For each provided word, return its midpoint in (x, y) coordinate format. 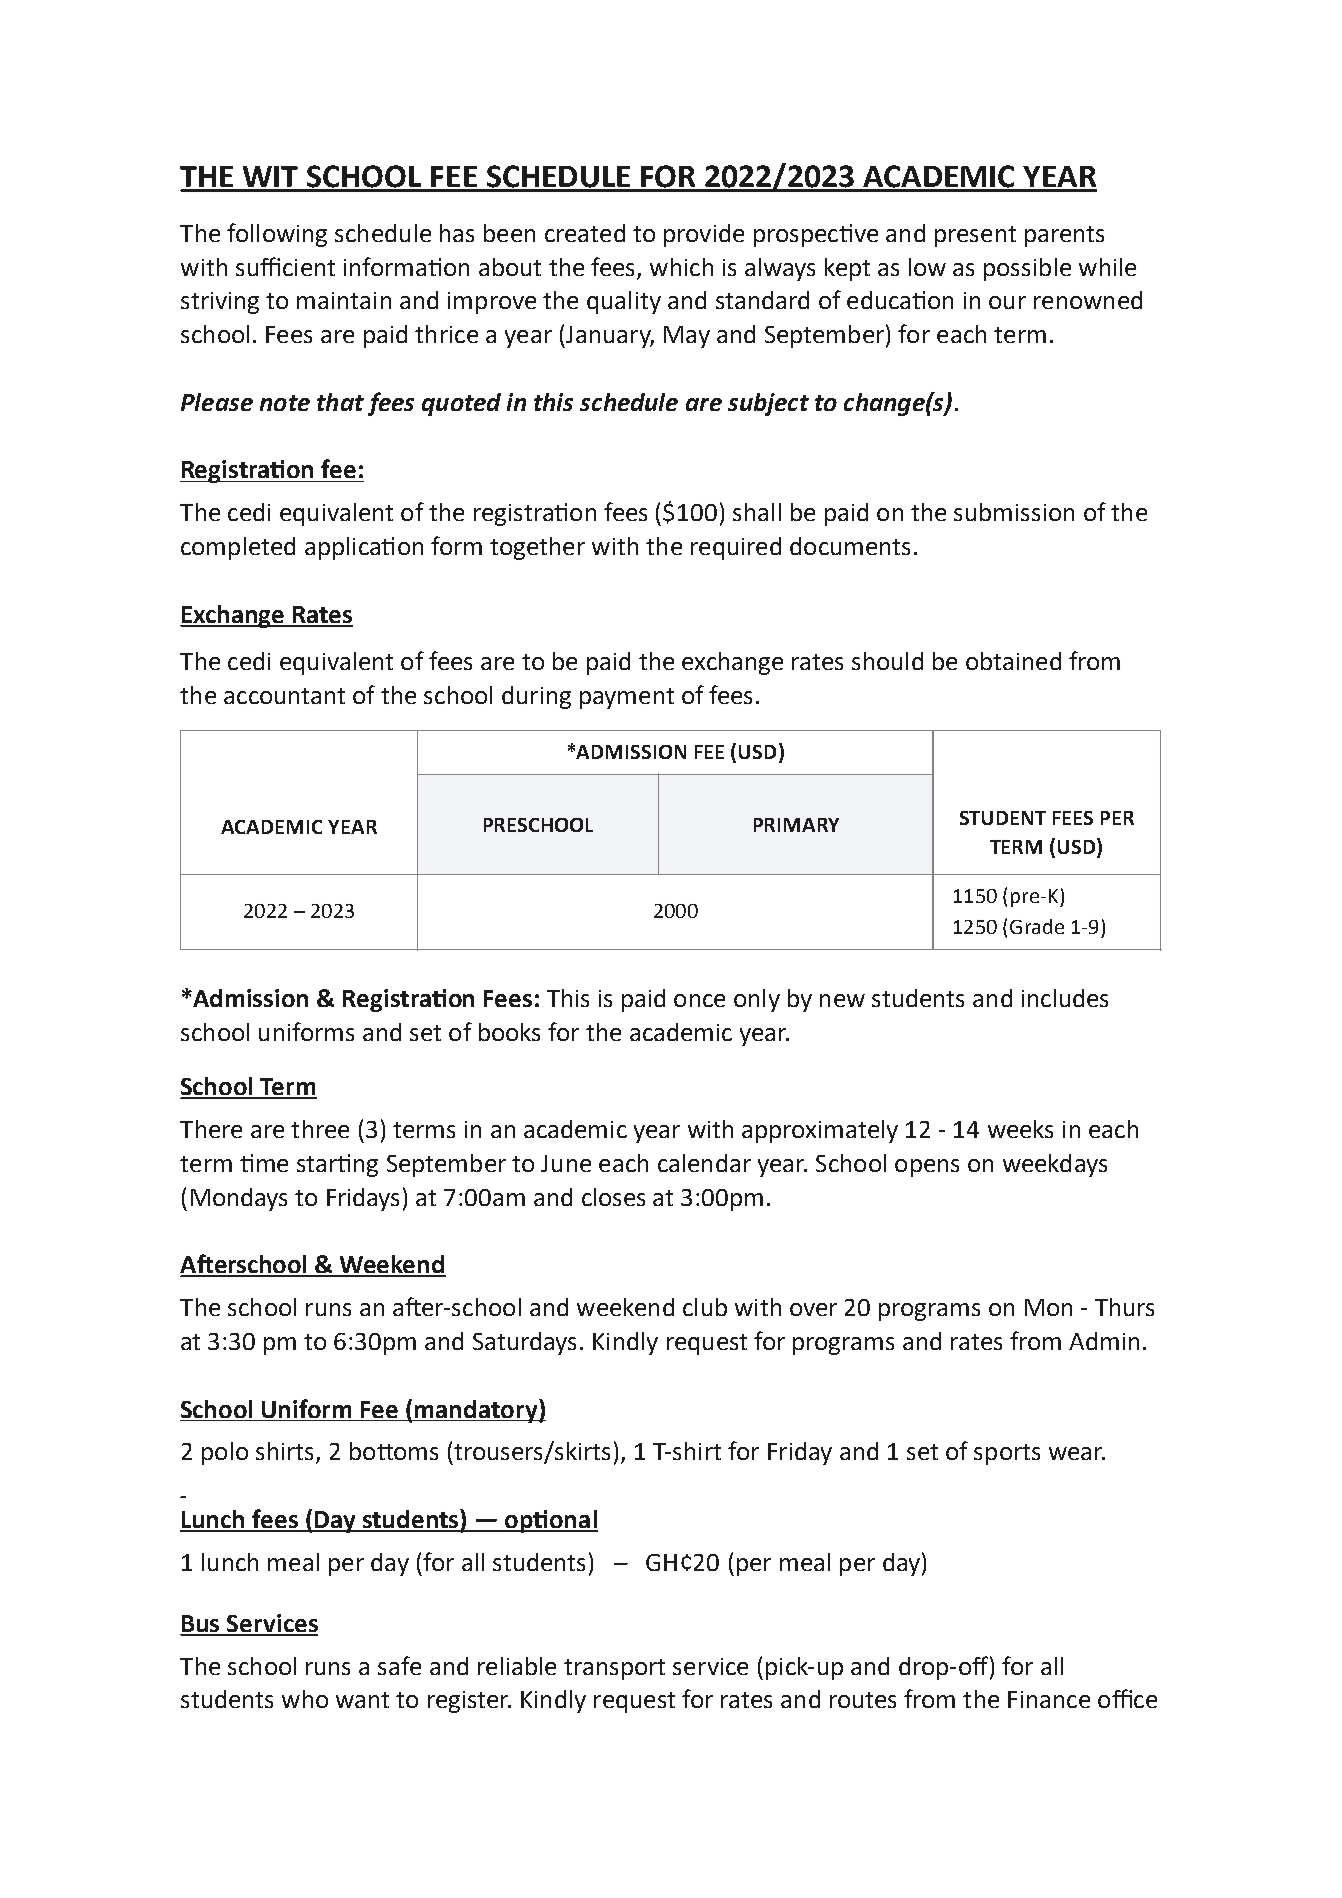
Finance (1049, 1699)
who (305, 1699)
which (681, 267)
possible (1027, 269)
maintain (344, 300)
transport (614, 1669)
